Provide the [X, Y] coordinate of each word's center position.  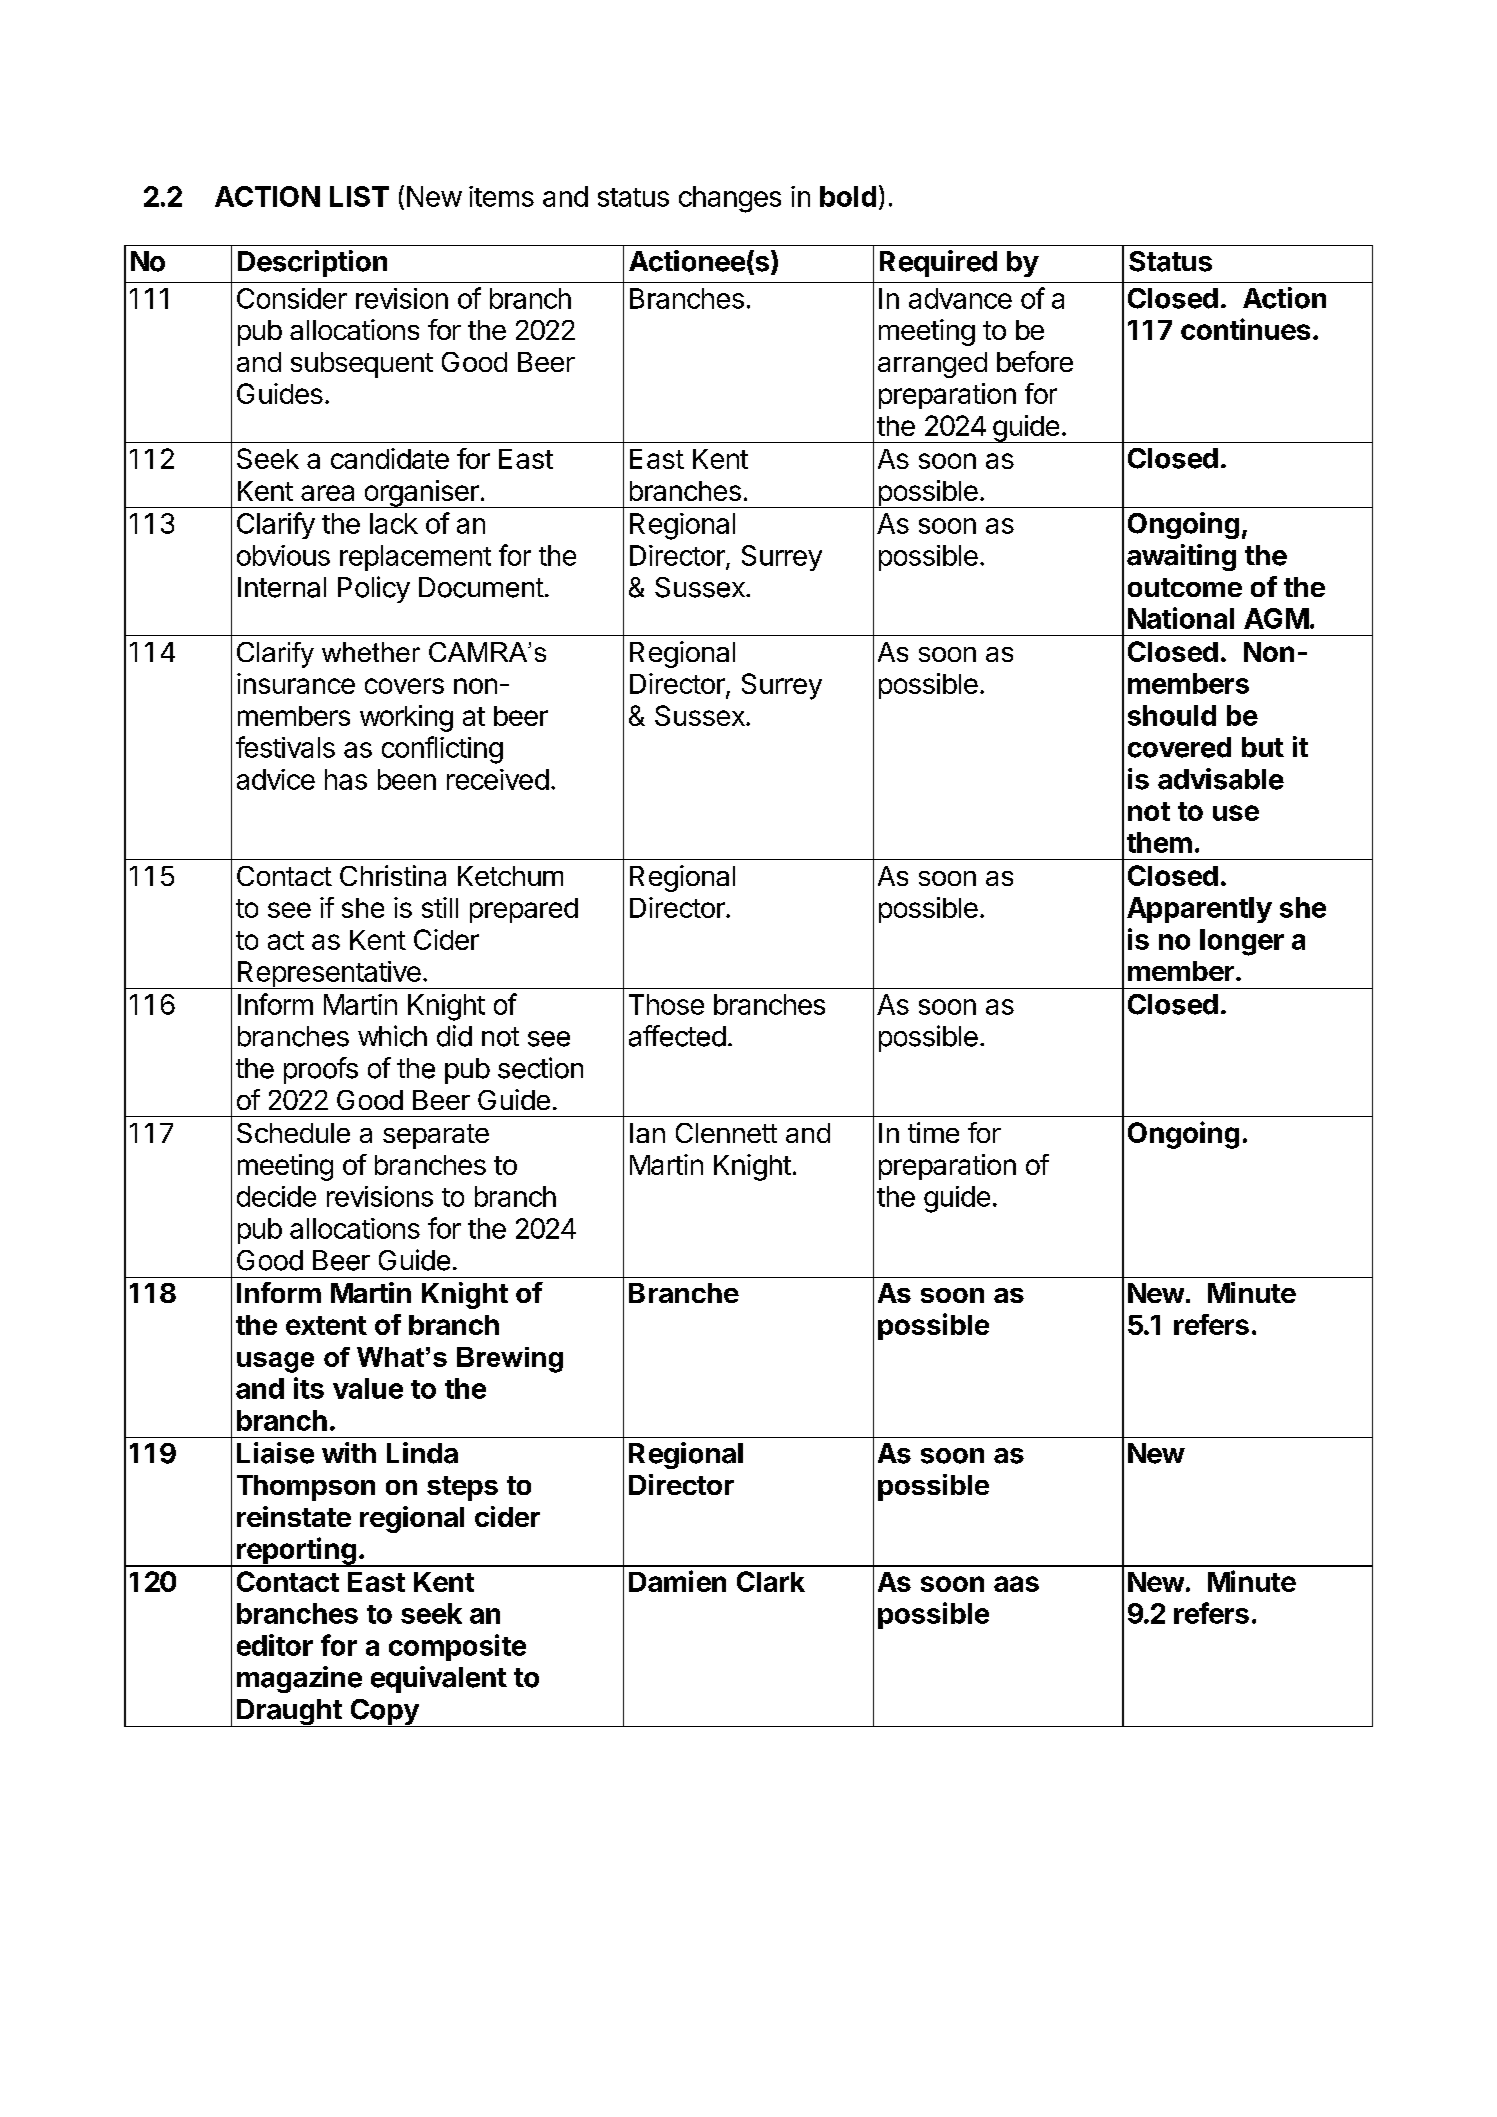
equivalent [439, 1679]
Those [666, 1004]
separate [436, 1136]
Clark [771, 1581]
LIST [359, 196]
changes [730, 199]
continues [1245, 329]
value [368, 1388]
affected [677, 1036]
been [407, 779]
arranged [932, 365]
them [1159, 842]
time [933, 1132]
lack [394, 523]
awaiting [1181, 557]
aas [1016, 1584]
